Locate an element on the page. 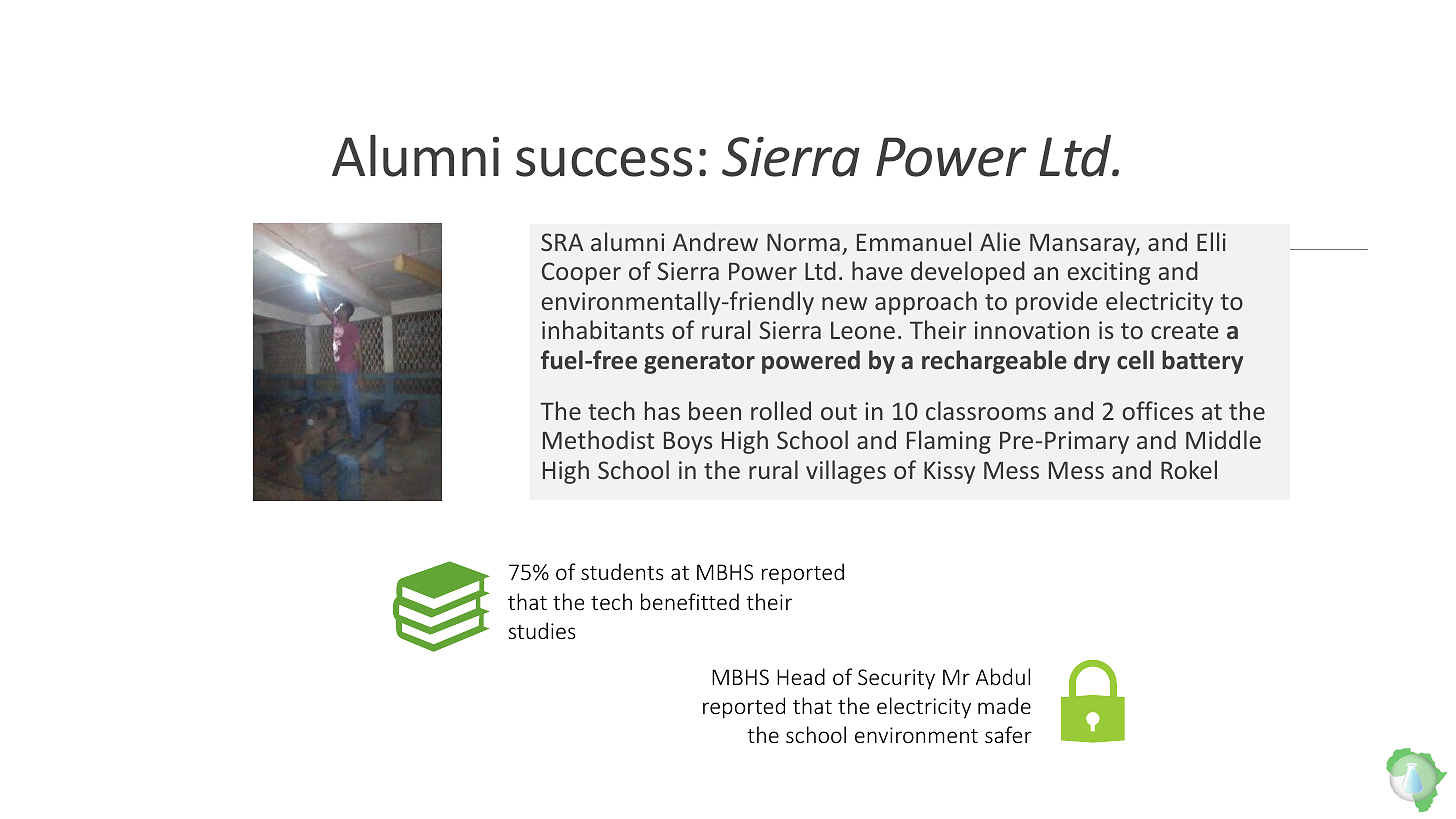  villages is located at coordinates (846, 472).
